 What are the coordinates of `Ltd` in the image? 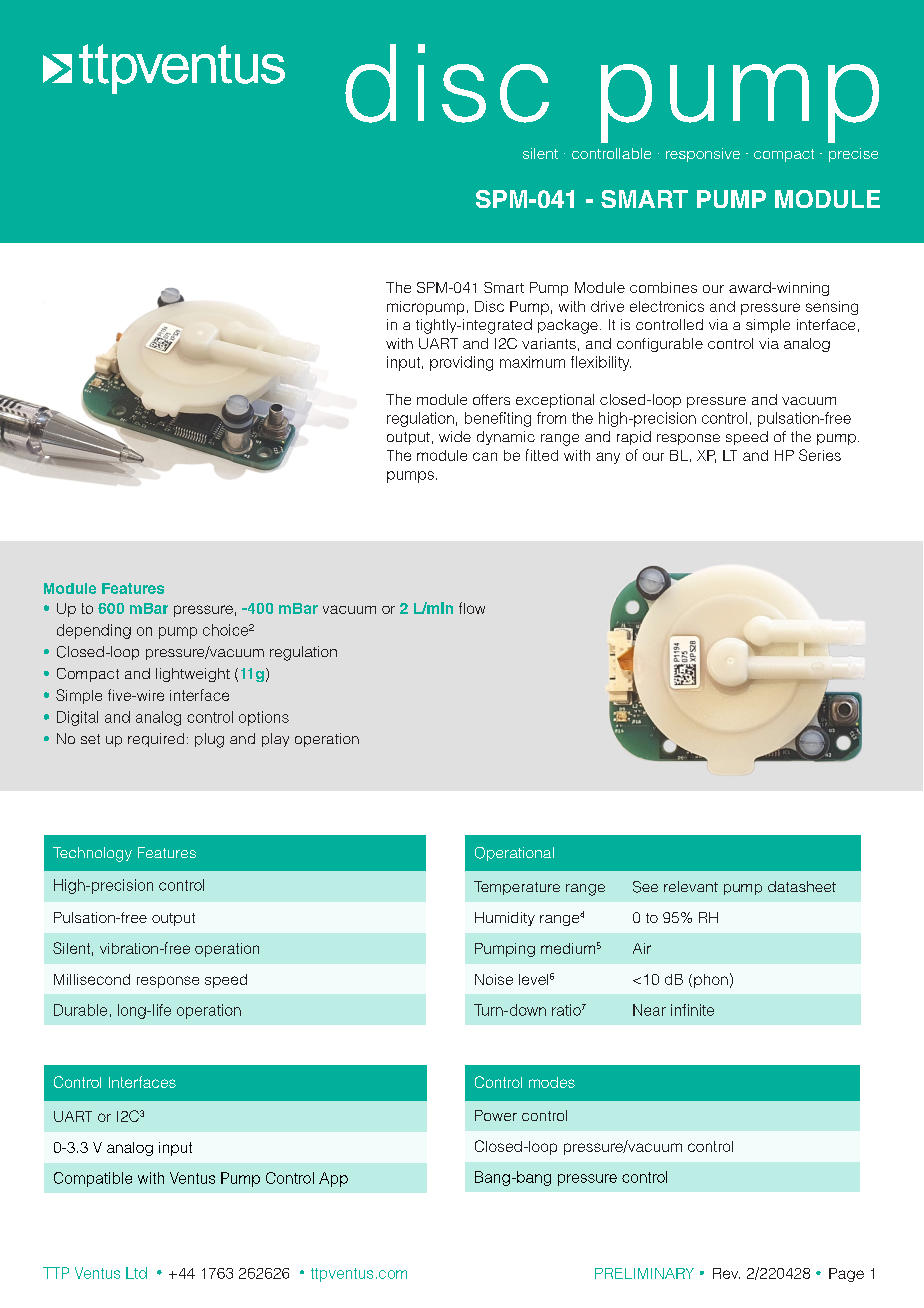 It's located at (136, 1273).
